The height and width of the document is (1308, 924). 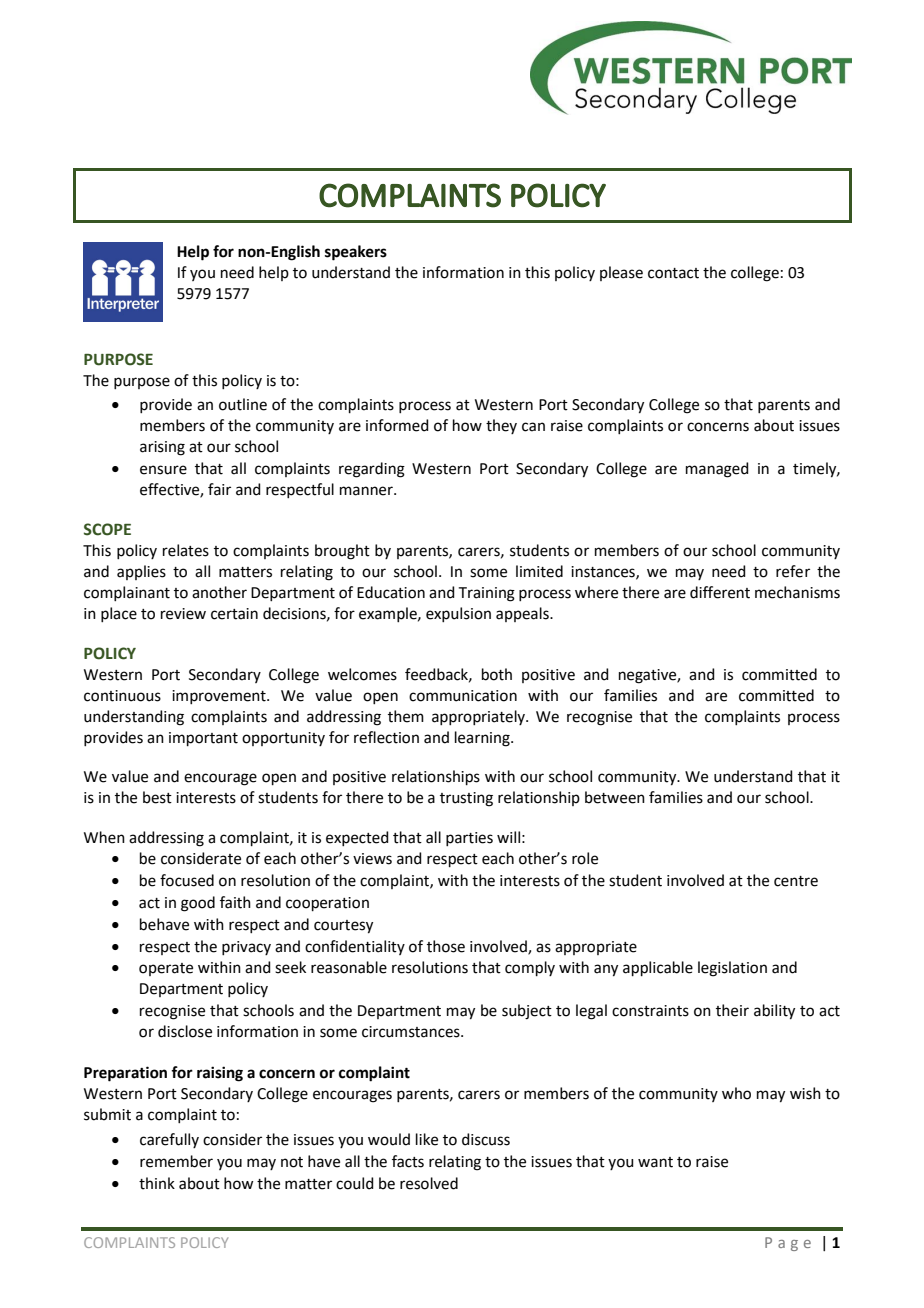 I want to click on parties, so click(x=469, y=839).
